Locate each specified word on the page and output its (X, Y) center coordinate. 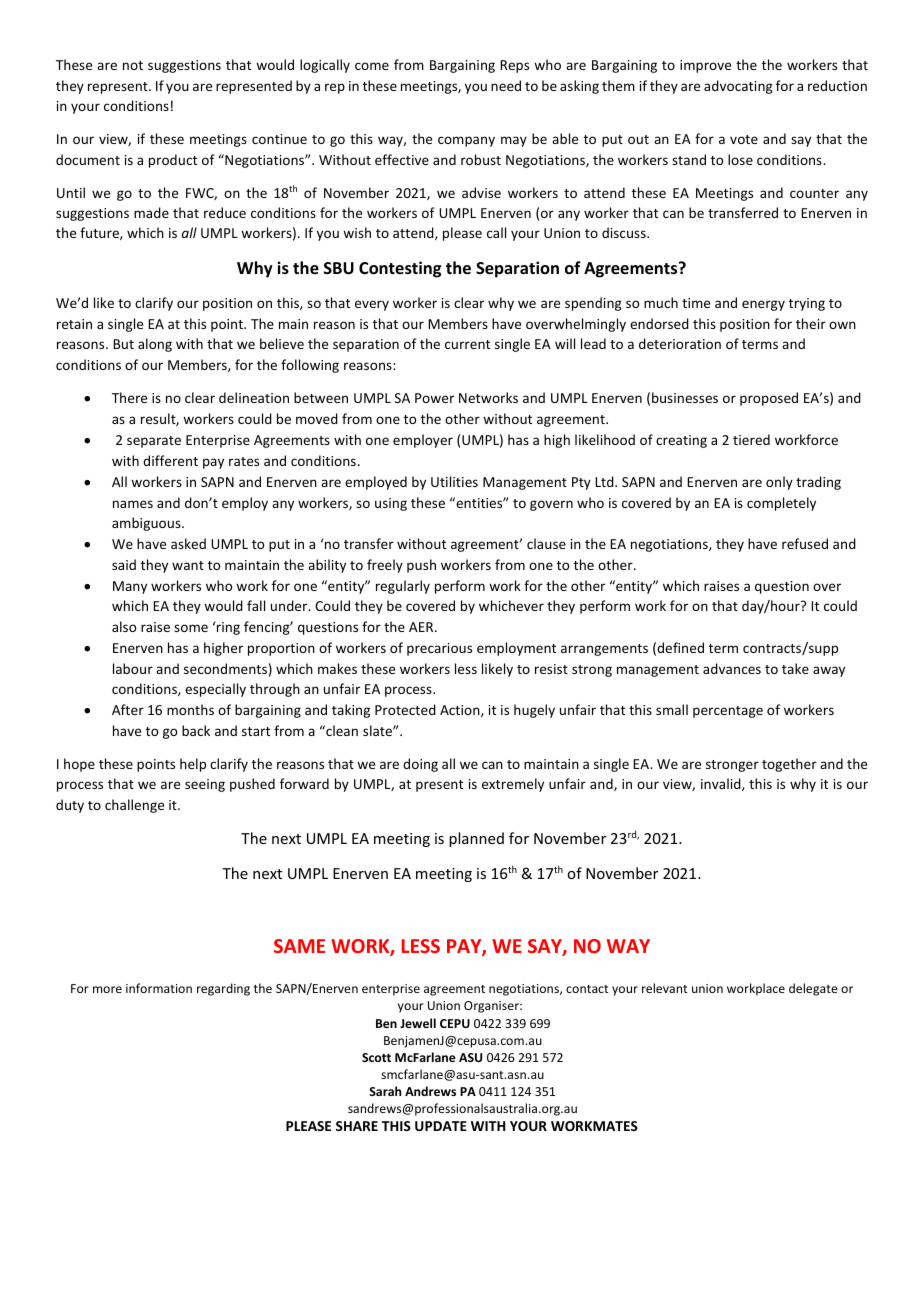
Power (434, 398)
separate (154, 442)
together (789, 765)
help (193, 765)
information (159, 988)
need (506, 85)
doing (420, 765)
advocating (738, 87)
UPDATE (441, 1126)
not (133, 65)
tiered (751, 439)
